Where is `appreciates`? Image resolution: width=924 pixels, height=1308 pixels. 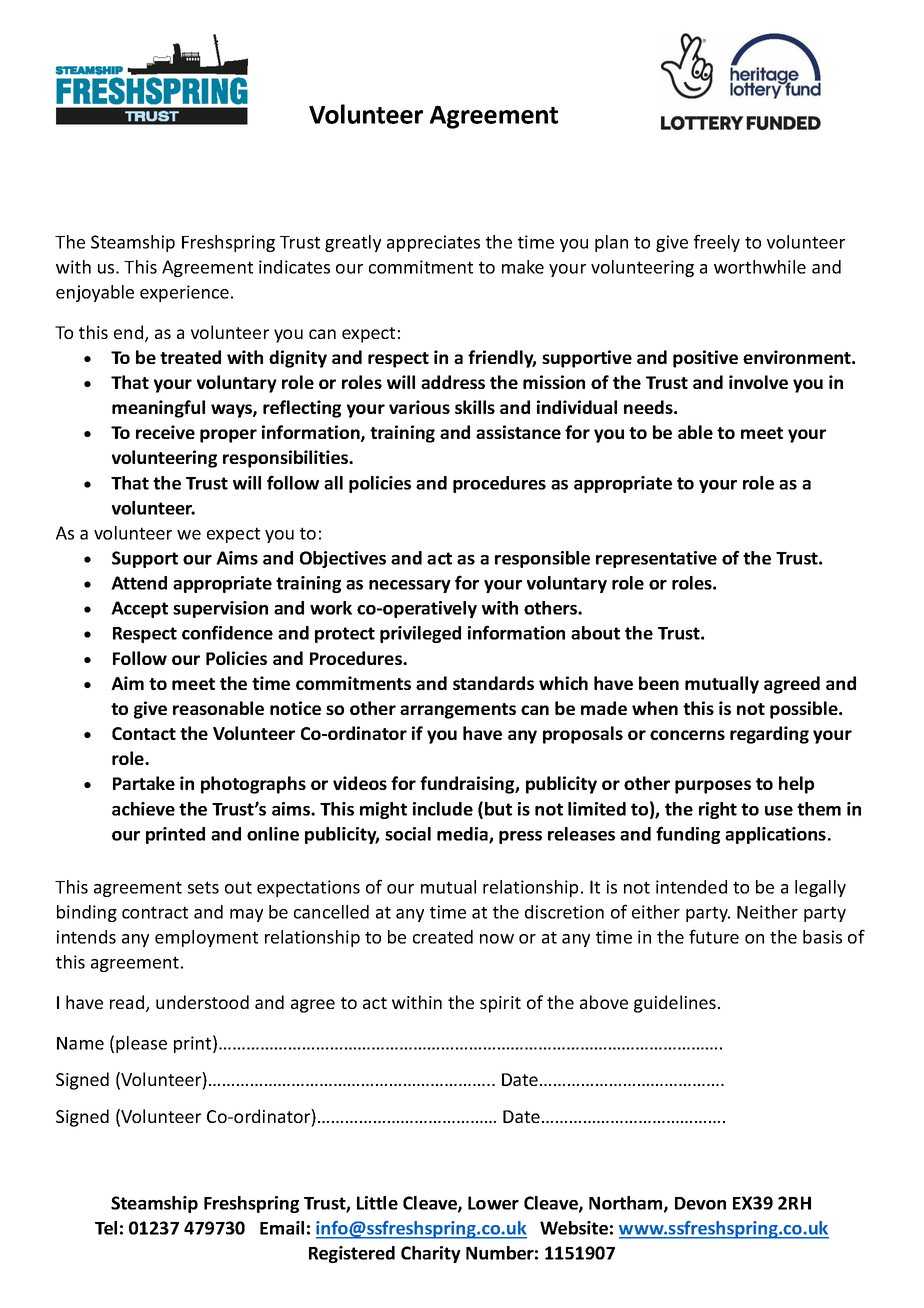
appreciates is located at coordinates (433, 243).
